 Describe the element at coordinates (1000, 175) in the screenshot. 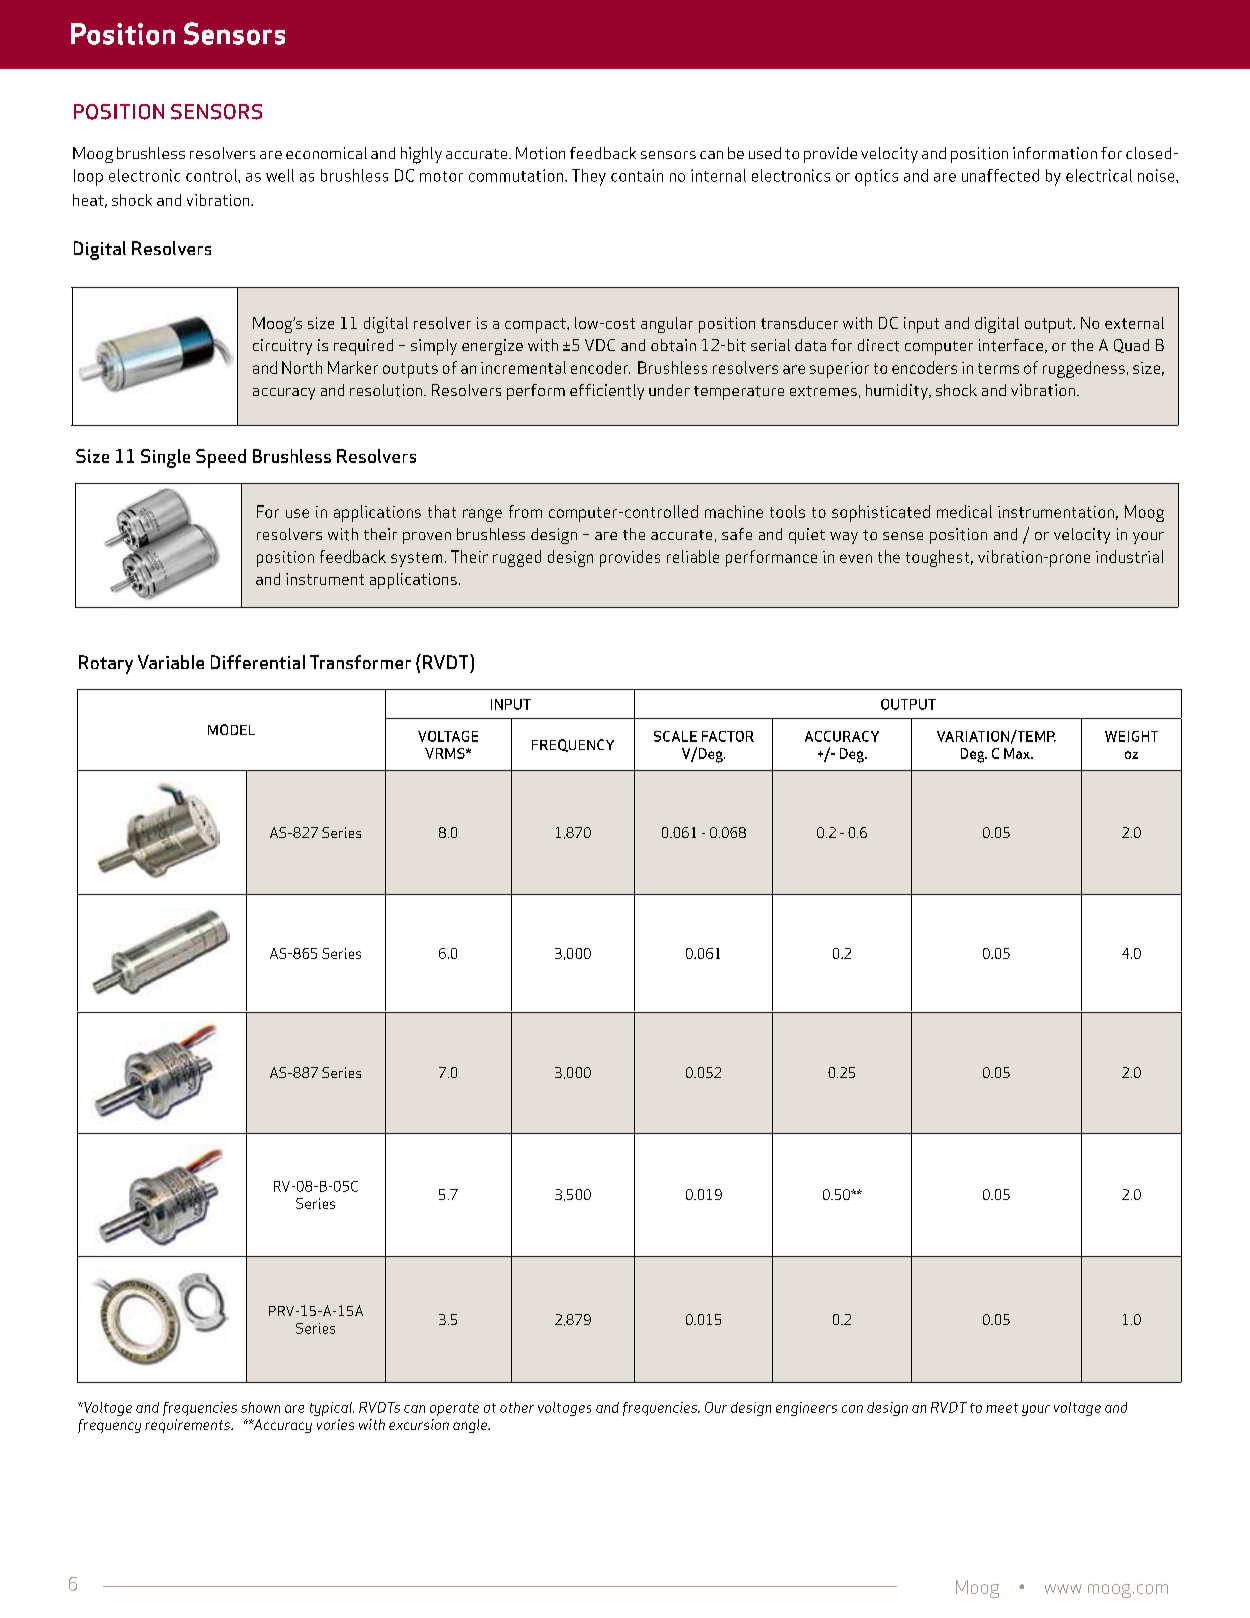

I see `unaffected` at that location.
